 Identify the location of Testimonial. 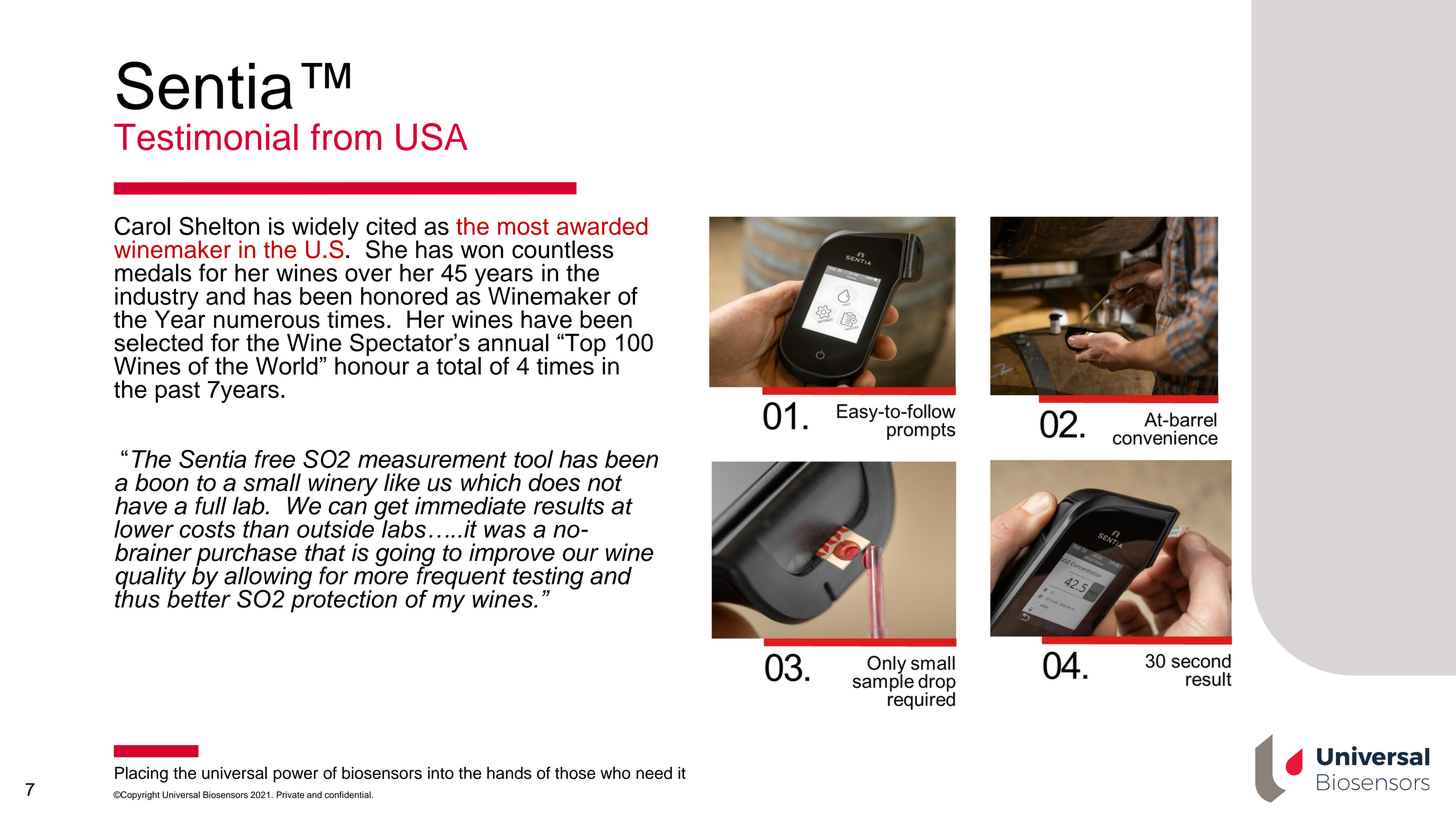
(206, 137).
